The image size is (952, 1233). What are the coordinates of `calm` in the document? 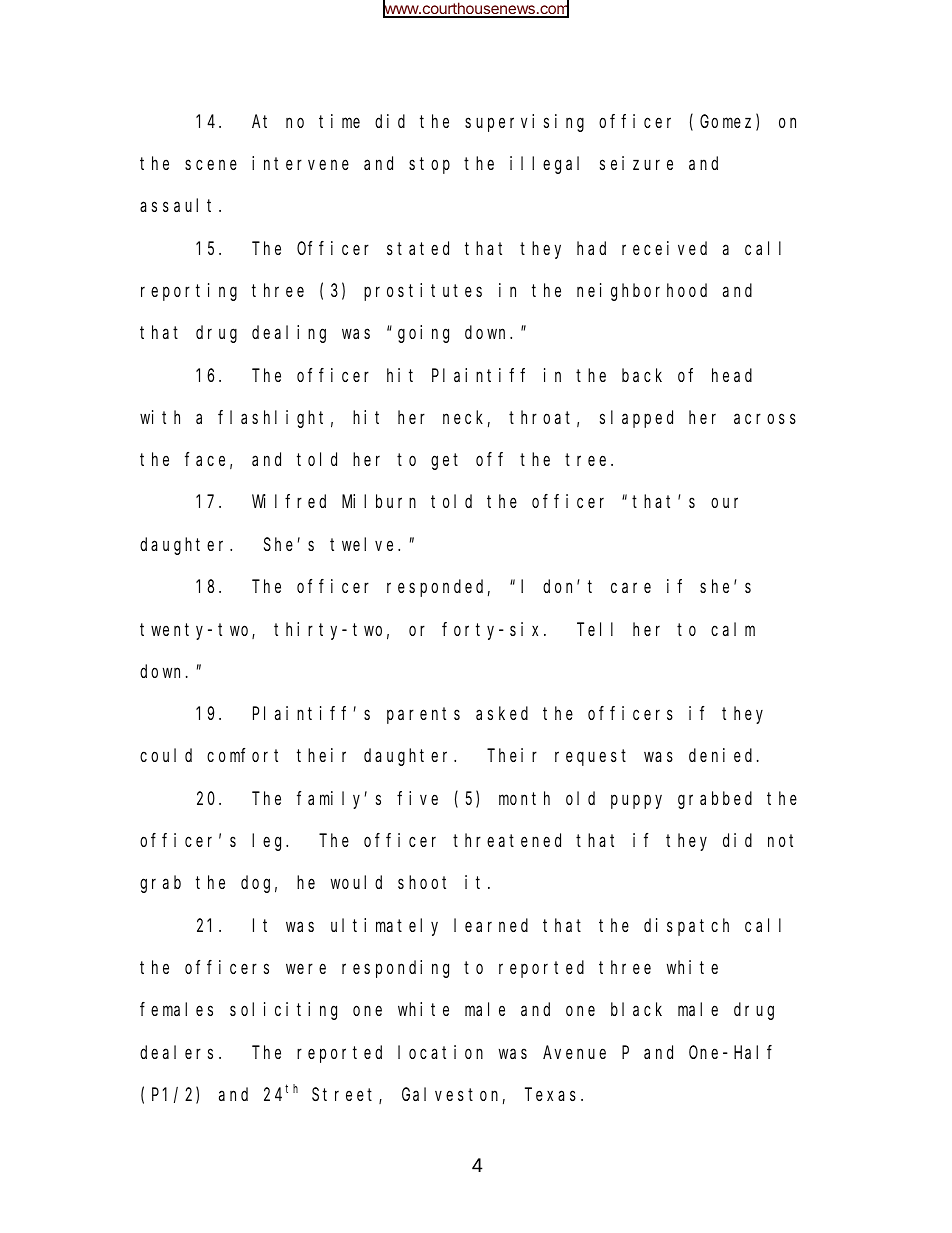 It's located at (733, 629).
